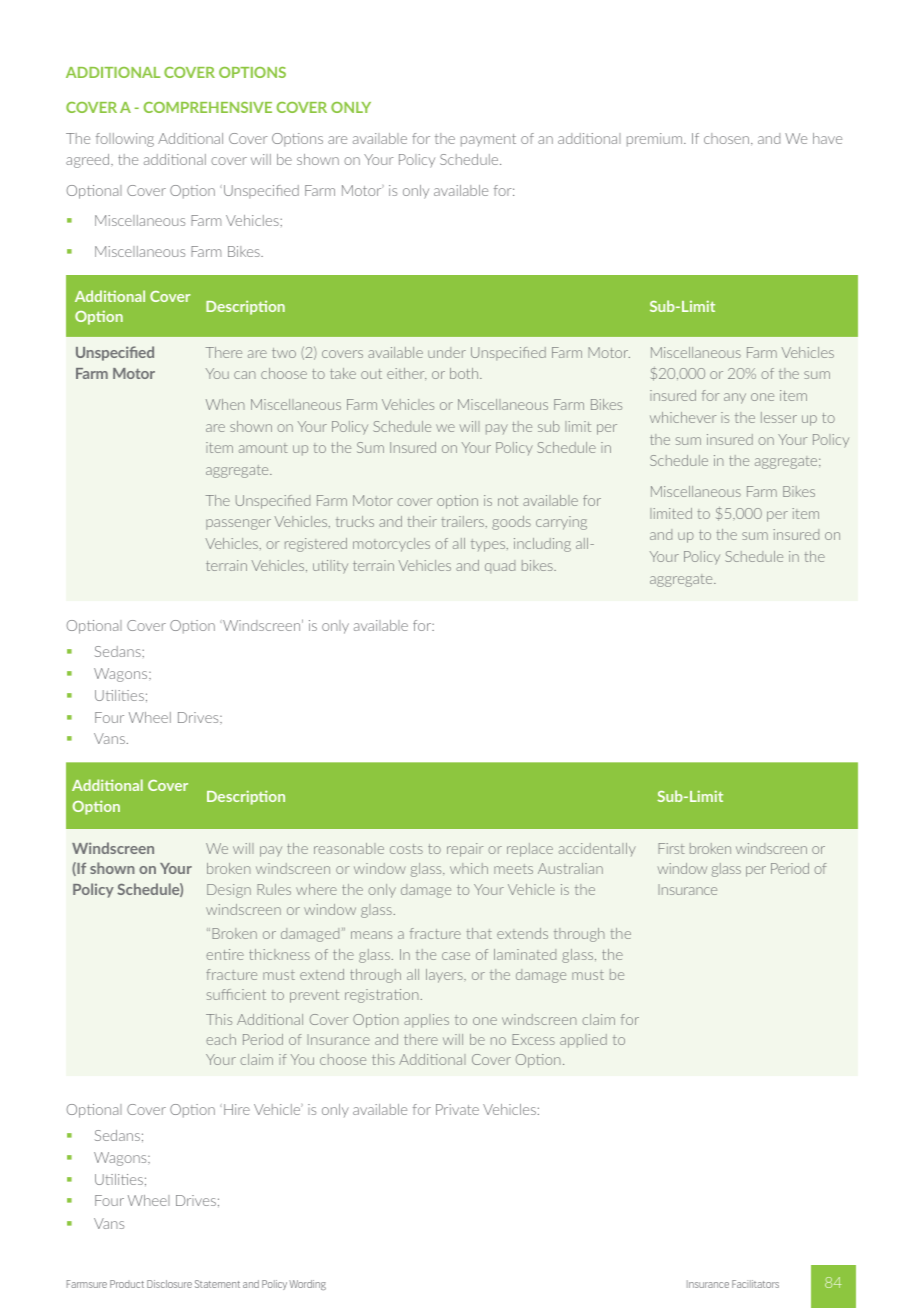 This image has width=924, height=1308. What do you see at coordinates (169, 1284) in the image?
I see `Disclosure` at bounding box center [169, 1284].
